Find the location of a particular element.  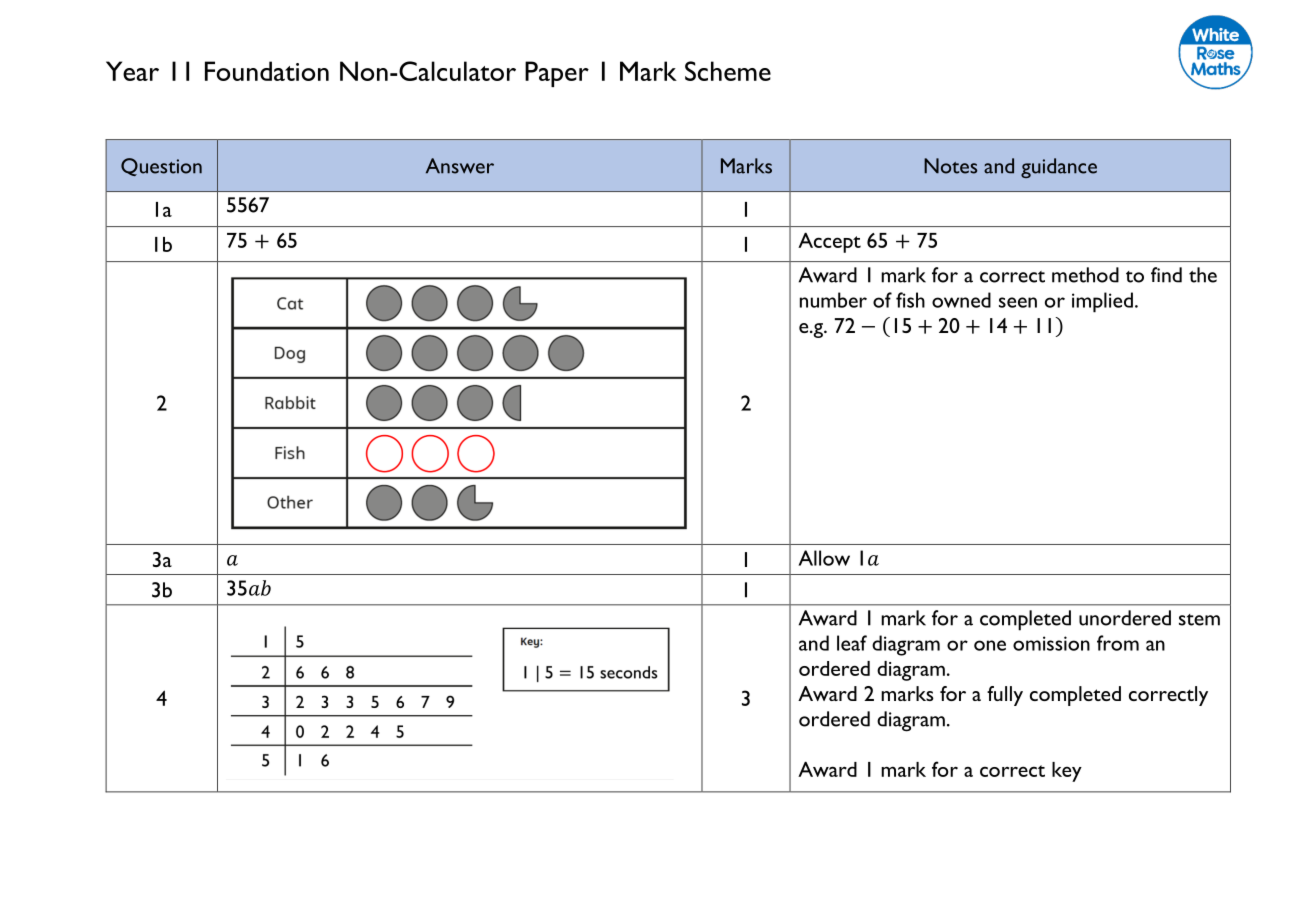

fully is located at coordinates (1005, 696).
